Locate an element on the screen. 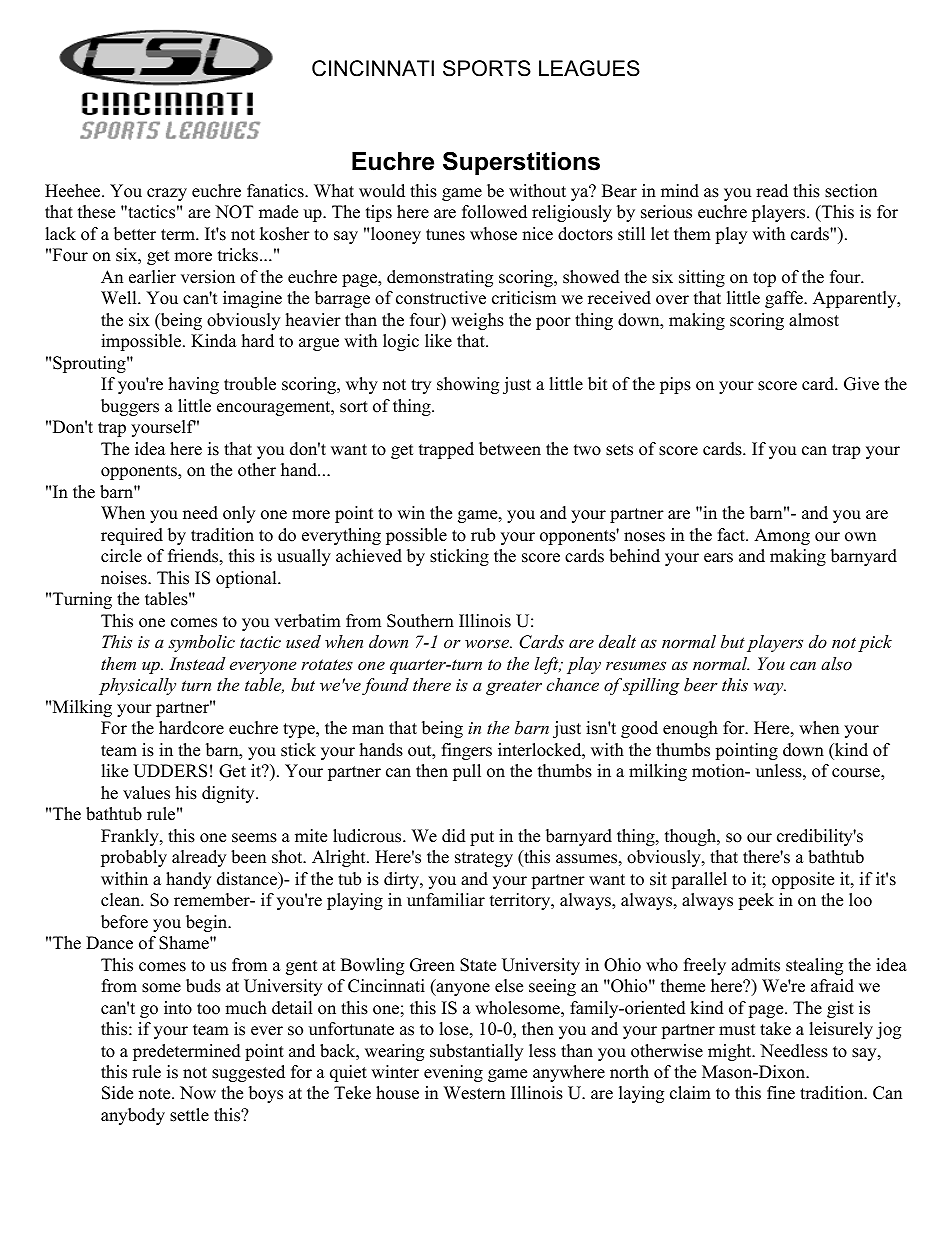 The width and height of the screenshot is (952, 1233). fine is located at coordinates (781, 1093).
